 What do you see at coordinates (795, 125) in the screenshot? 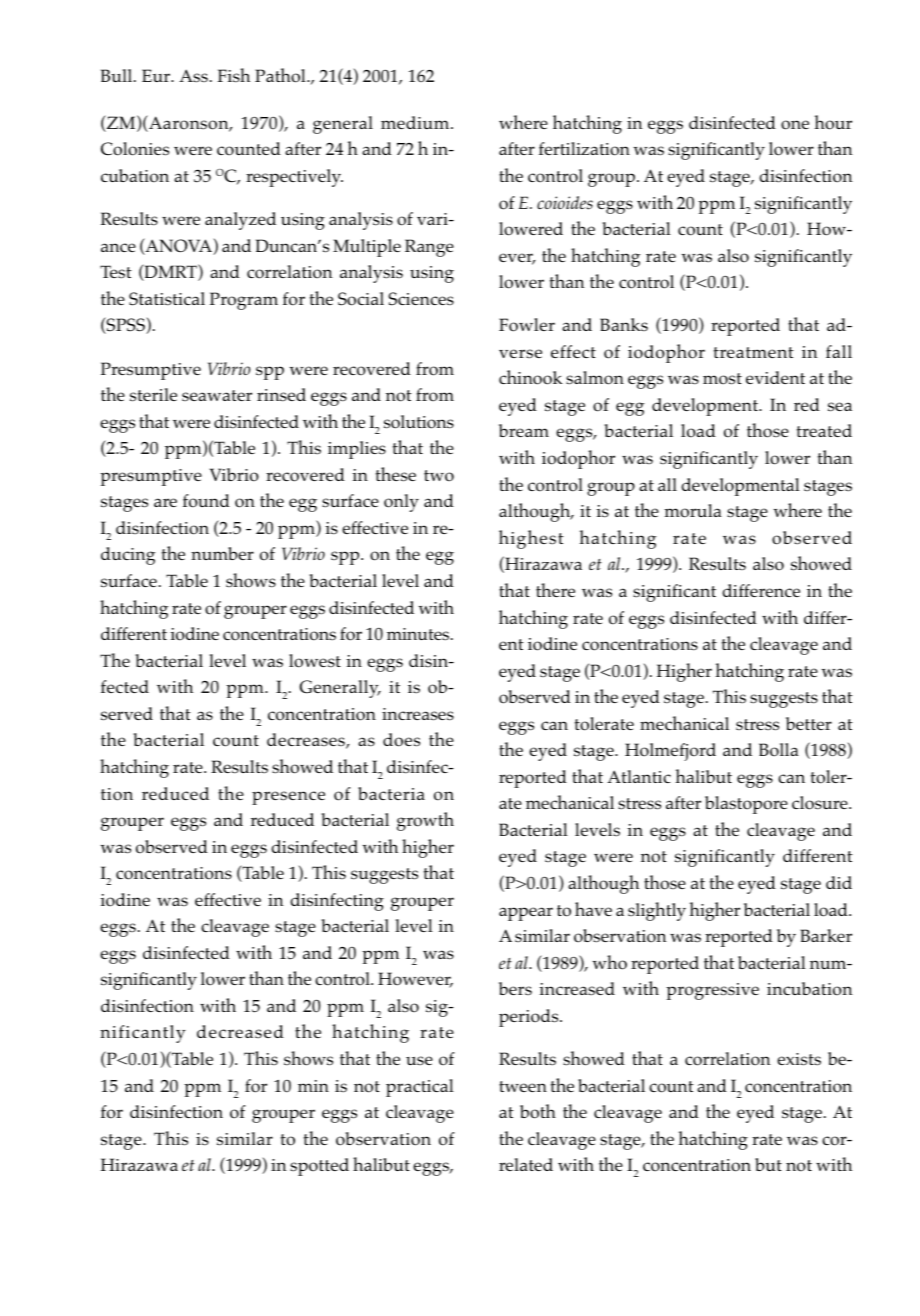
I see `one` at bounding box center [795, 125].
